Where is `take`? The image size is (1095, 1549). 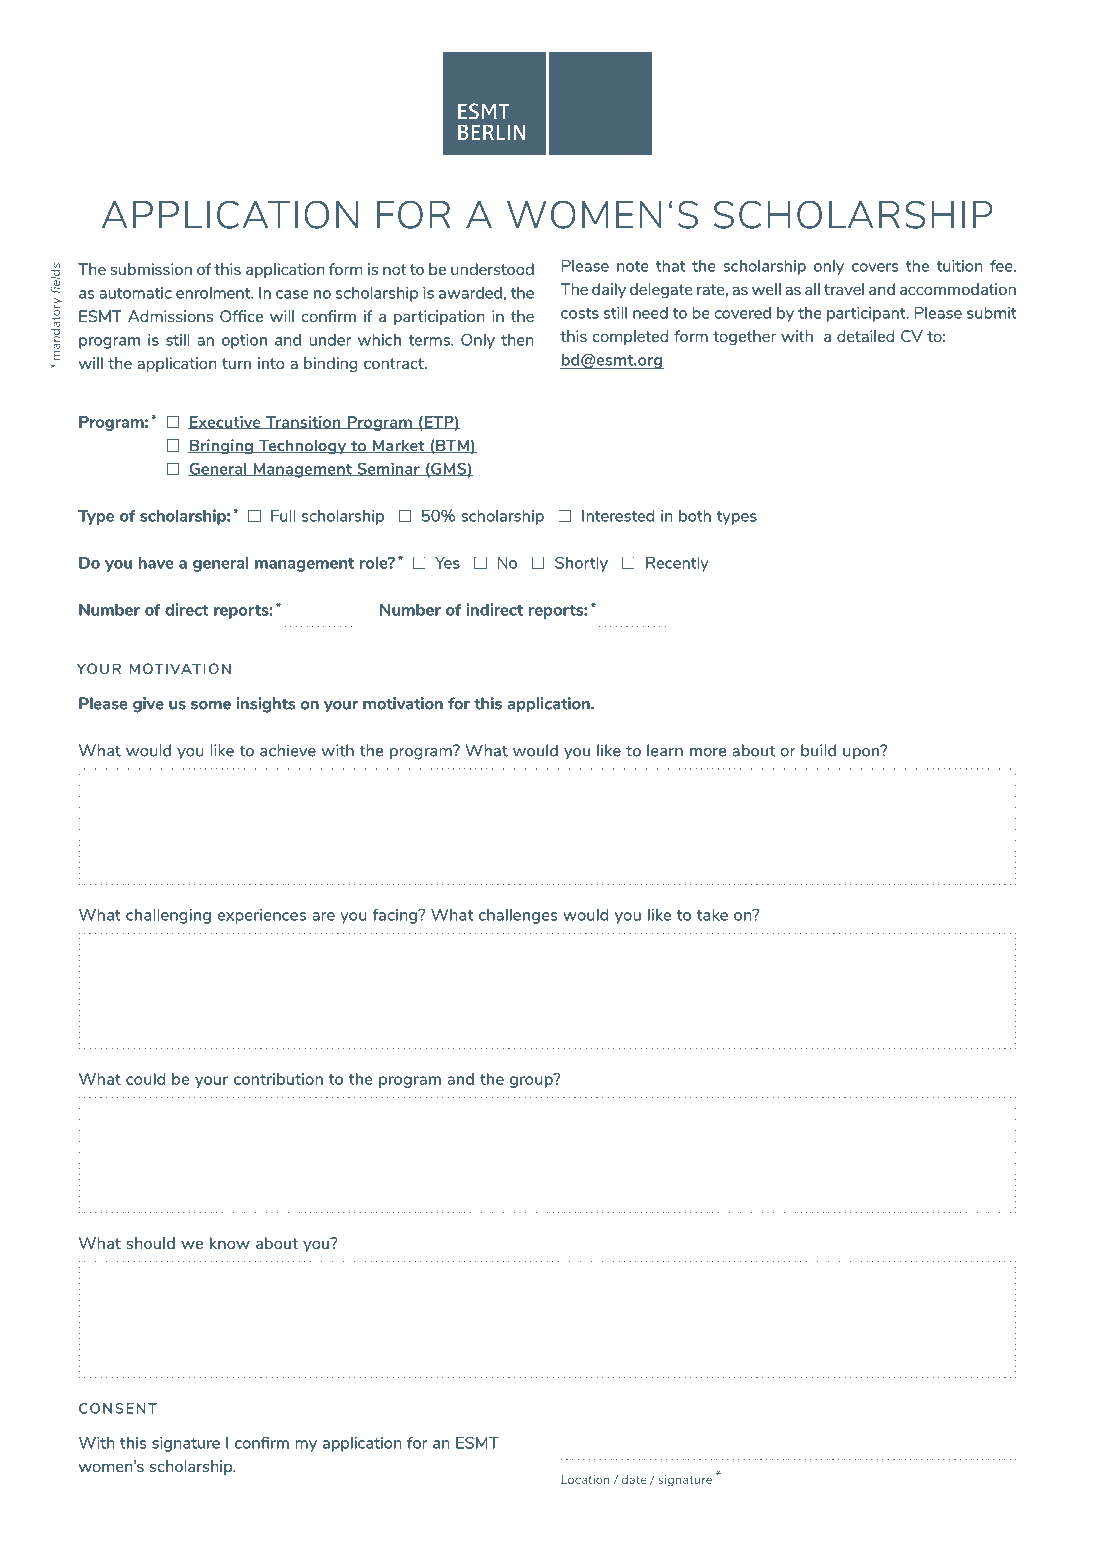
take is located at coordinates (712, 915).
